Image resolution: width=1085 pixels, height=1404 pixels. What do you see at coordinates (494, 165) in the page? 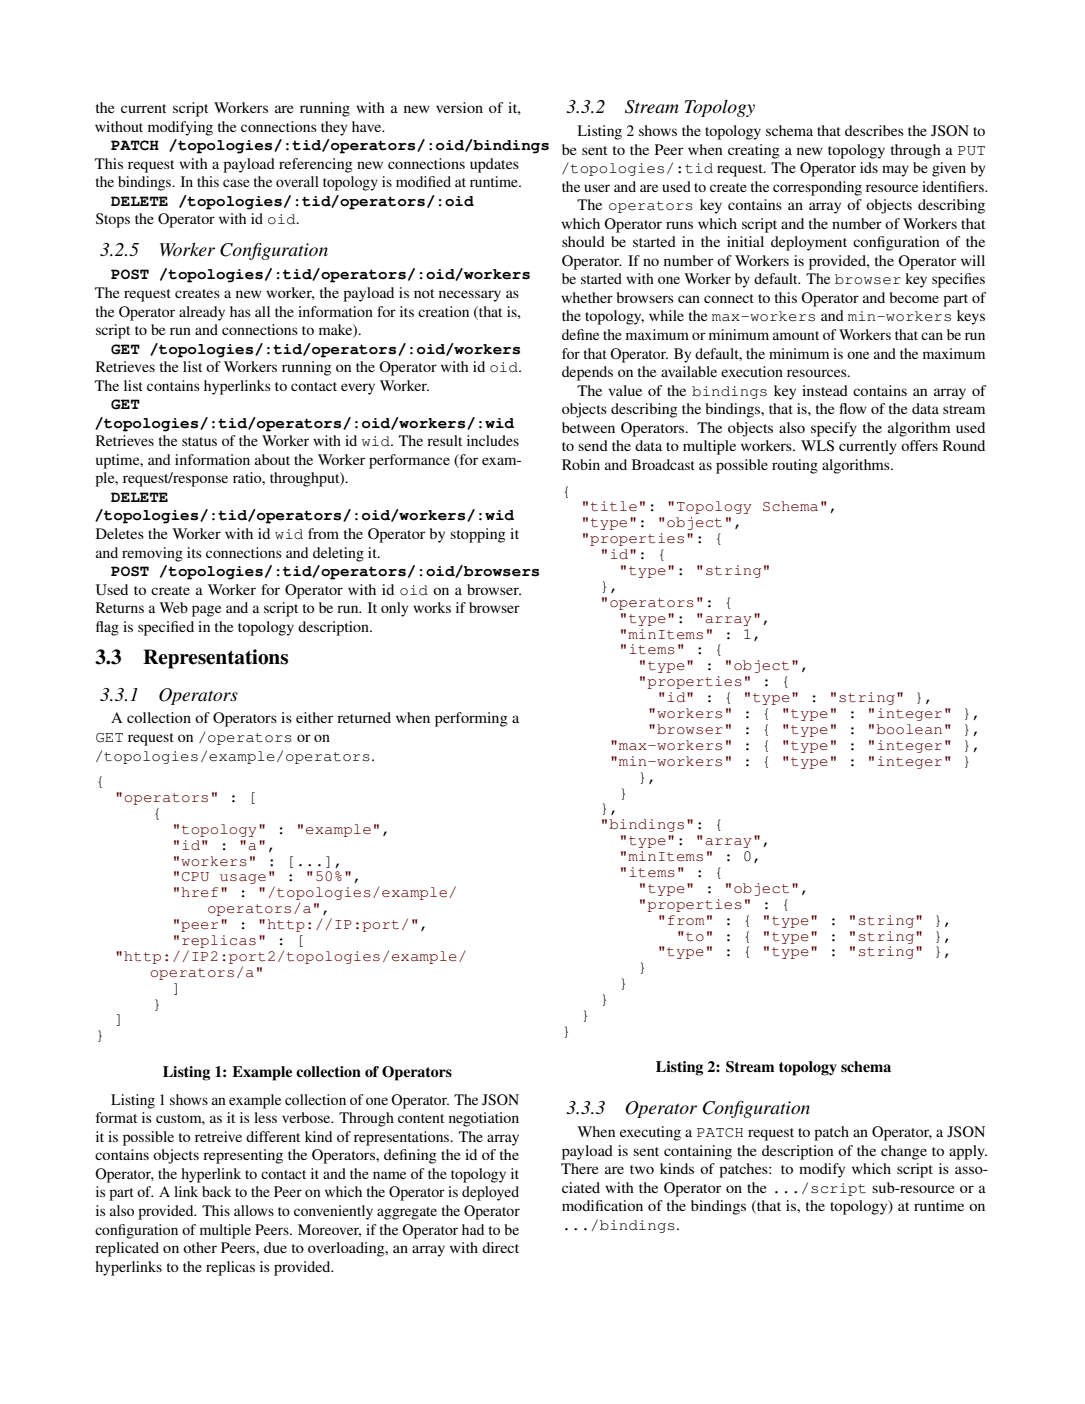
I see `updates` at bounding box center [494, 165].
